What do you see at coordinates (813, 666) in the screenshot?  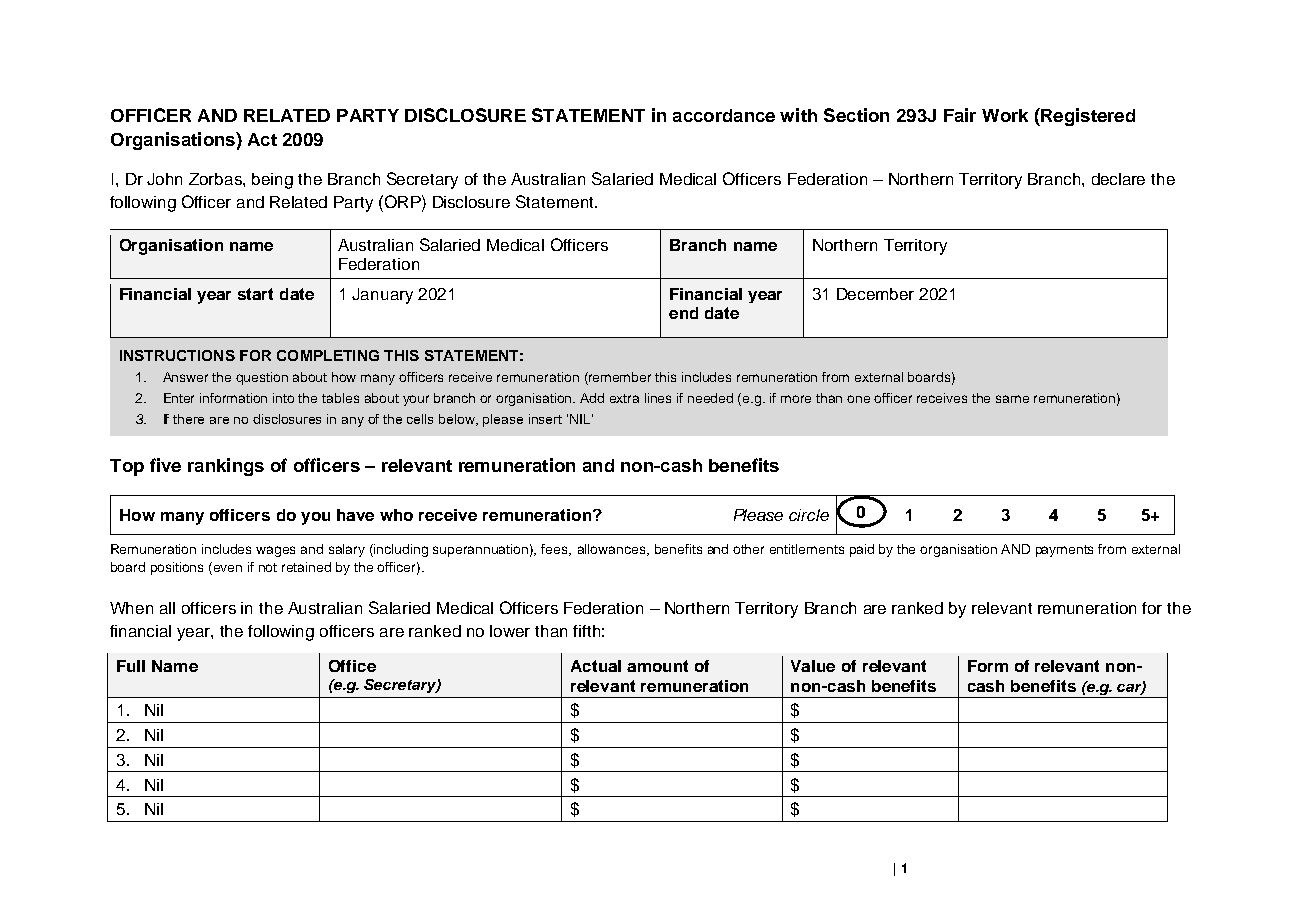 I see `Value` at bounding box center [813, 666].
